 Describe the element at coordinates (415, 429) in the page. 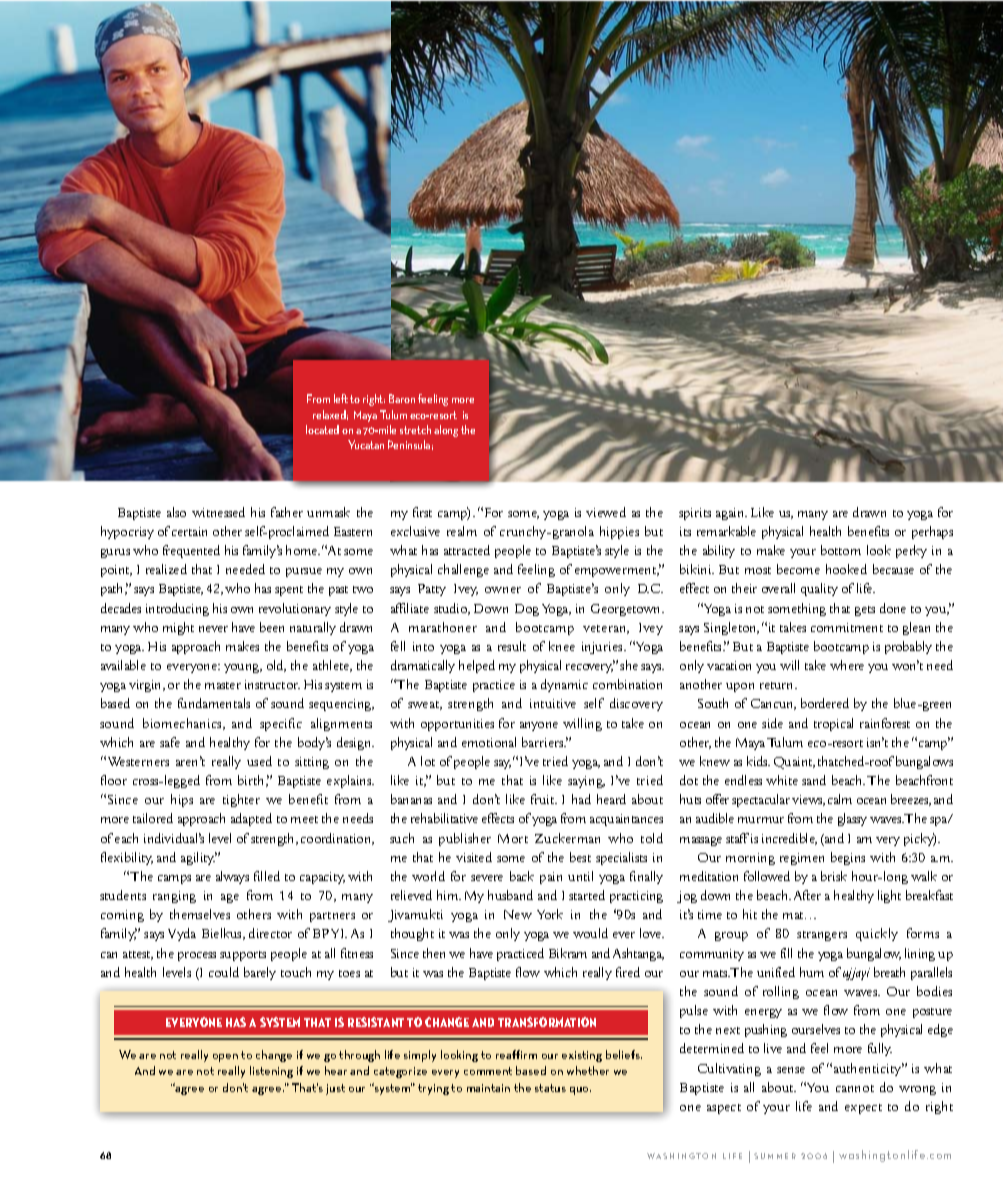

I see `stretch` at that location.
